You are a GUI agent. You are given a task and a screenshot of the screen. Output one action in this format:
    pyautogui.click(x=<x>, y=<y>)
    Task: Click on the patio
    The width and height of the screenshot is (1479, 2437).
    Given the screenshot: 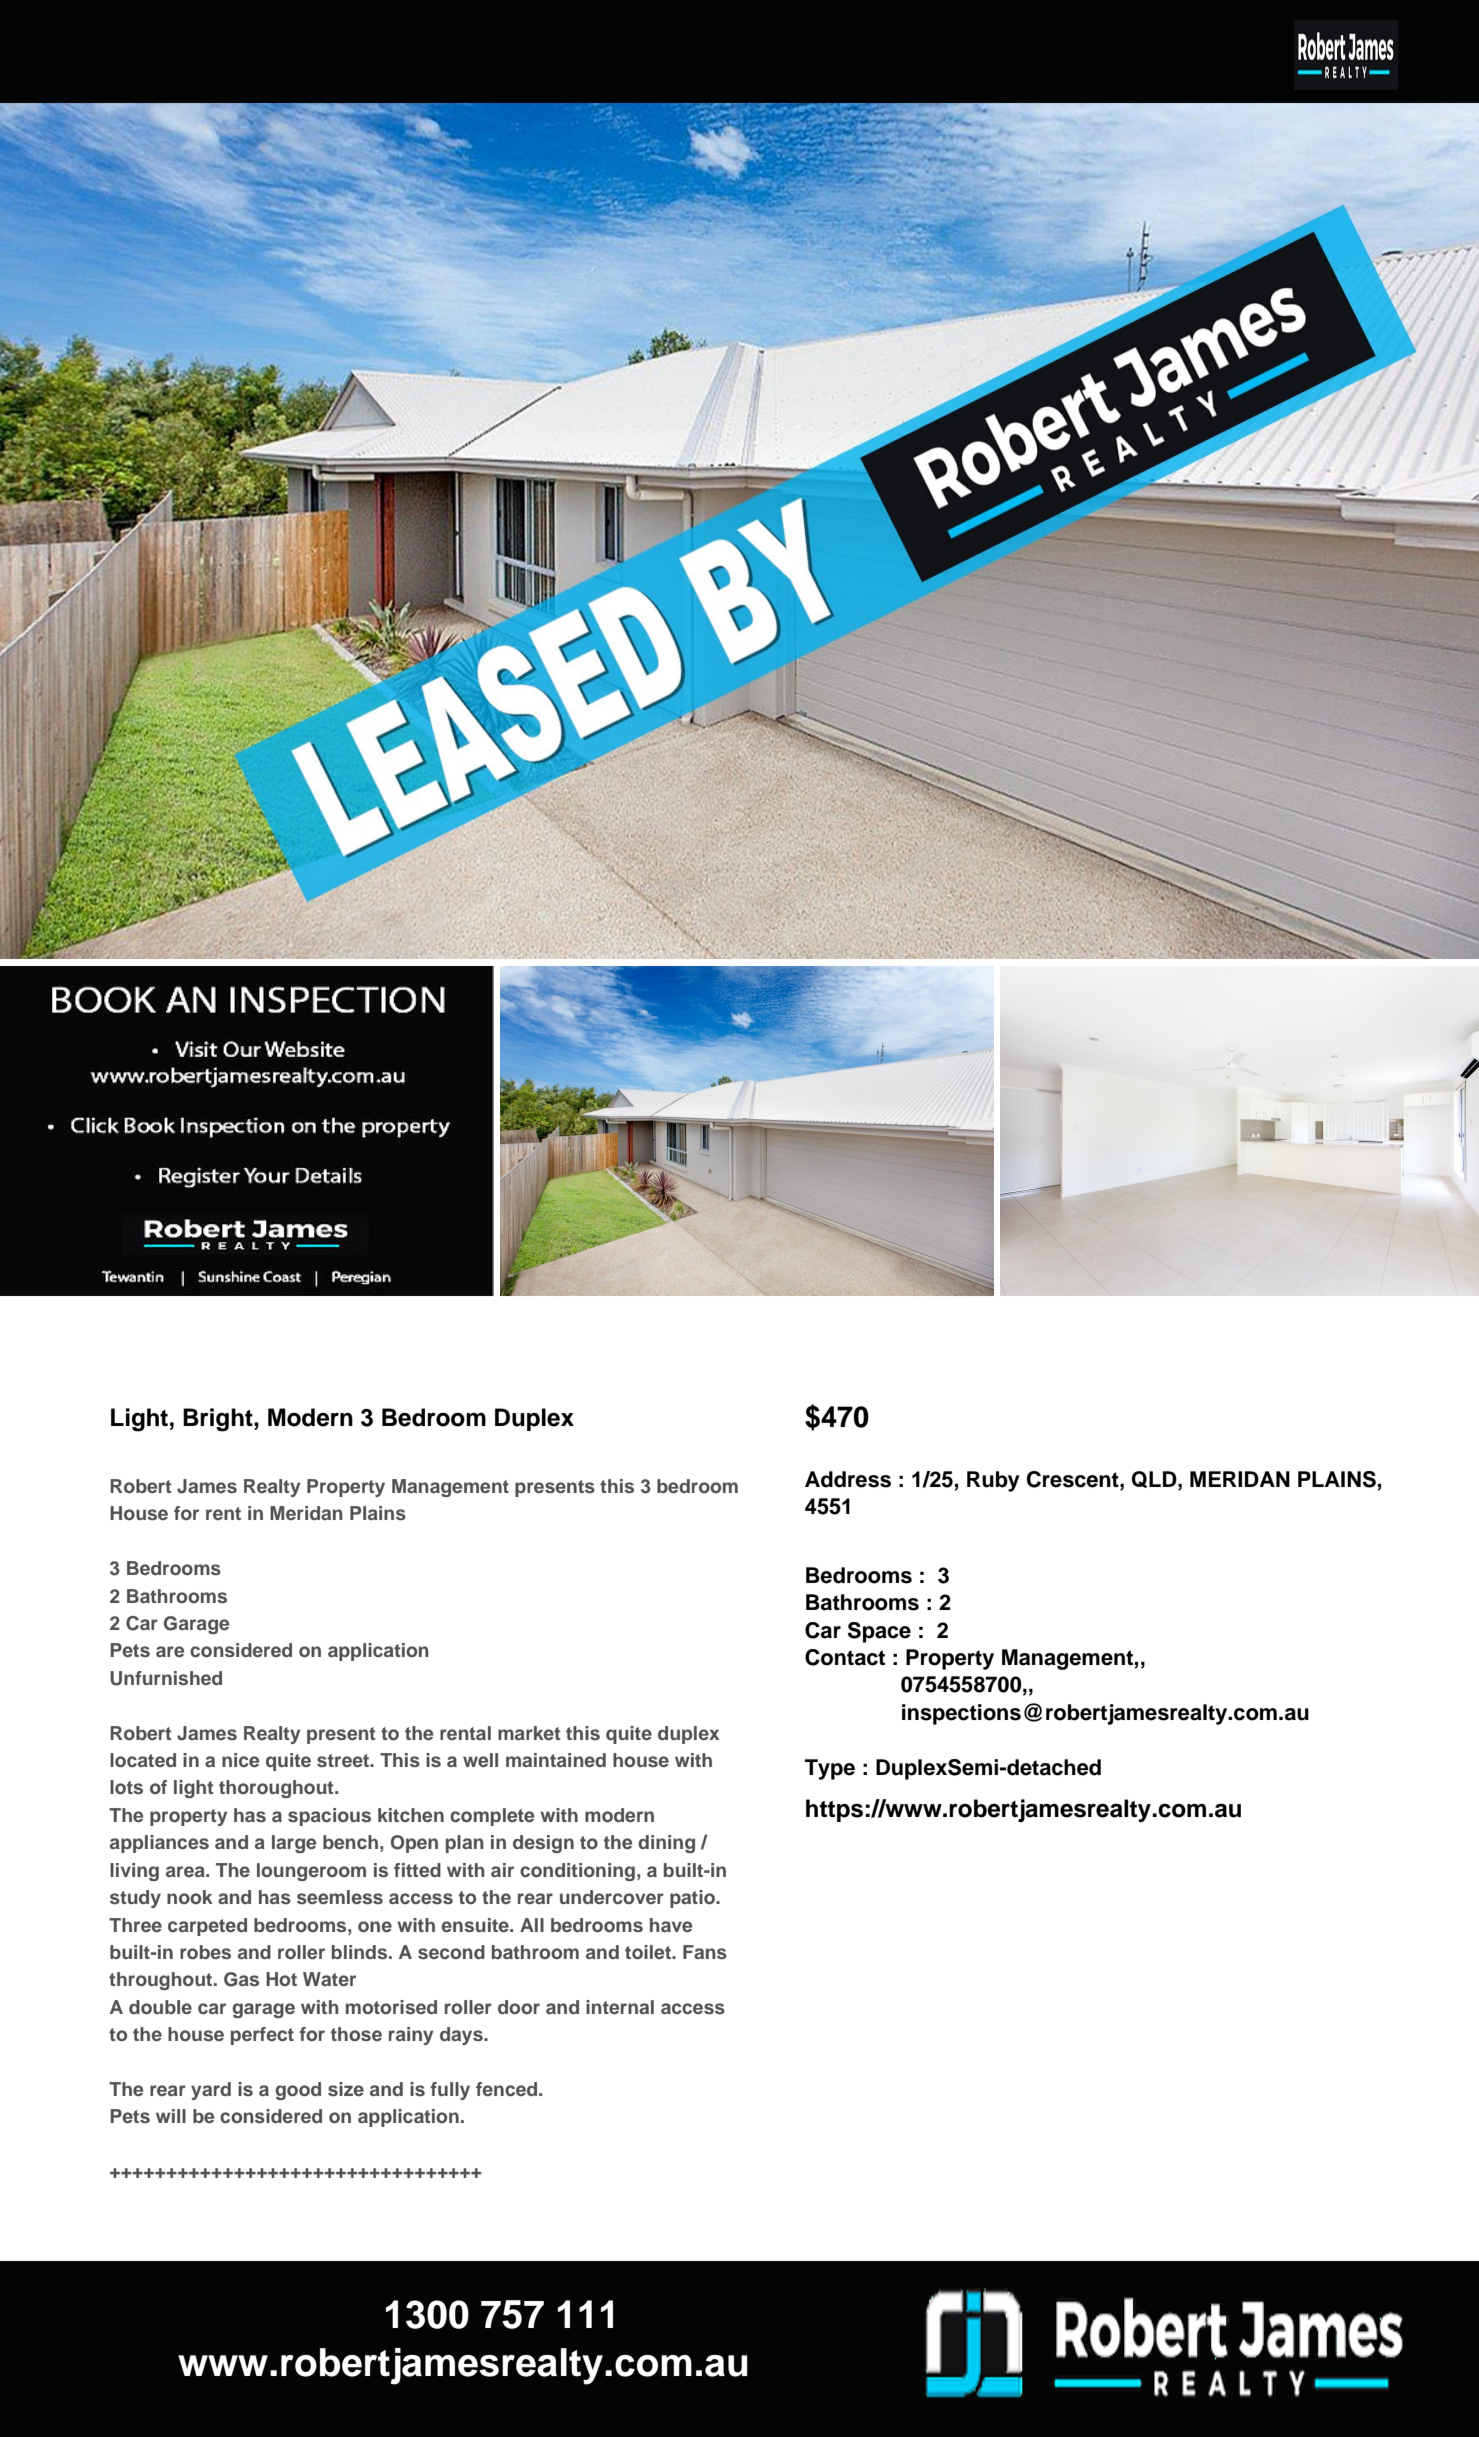 What is the action you would take?
    pyautogui.click(x=693, y=1899)
